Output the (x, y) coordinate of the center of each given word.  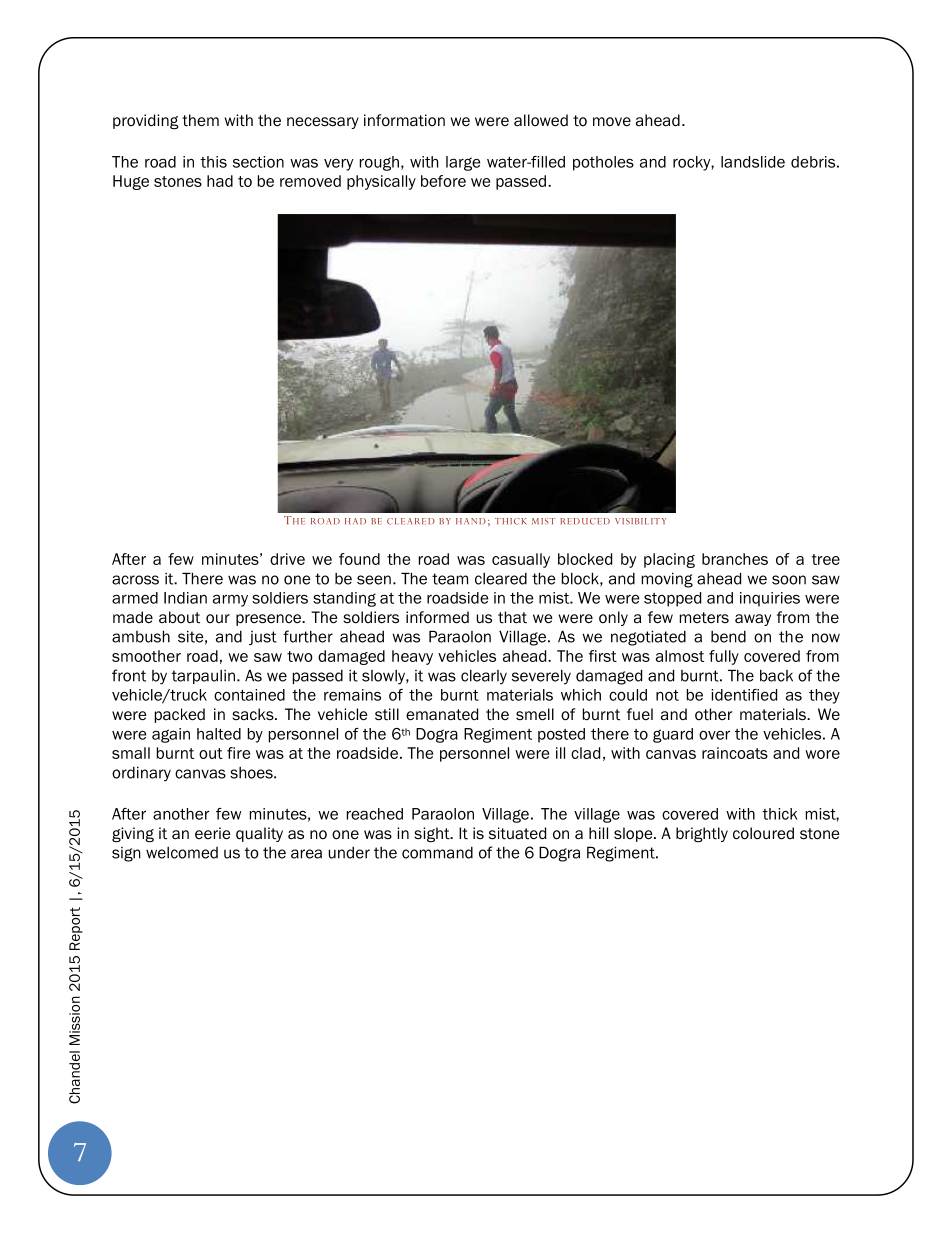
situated (517, 833)
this (213, 162)
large (463, 163)
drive (287, 559)
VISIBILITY (641, 521)
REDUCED (585, 521)
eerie (213, 833)
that (512, 617)
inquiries (770, 599)
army (230, 600)
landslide (753, 162)
